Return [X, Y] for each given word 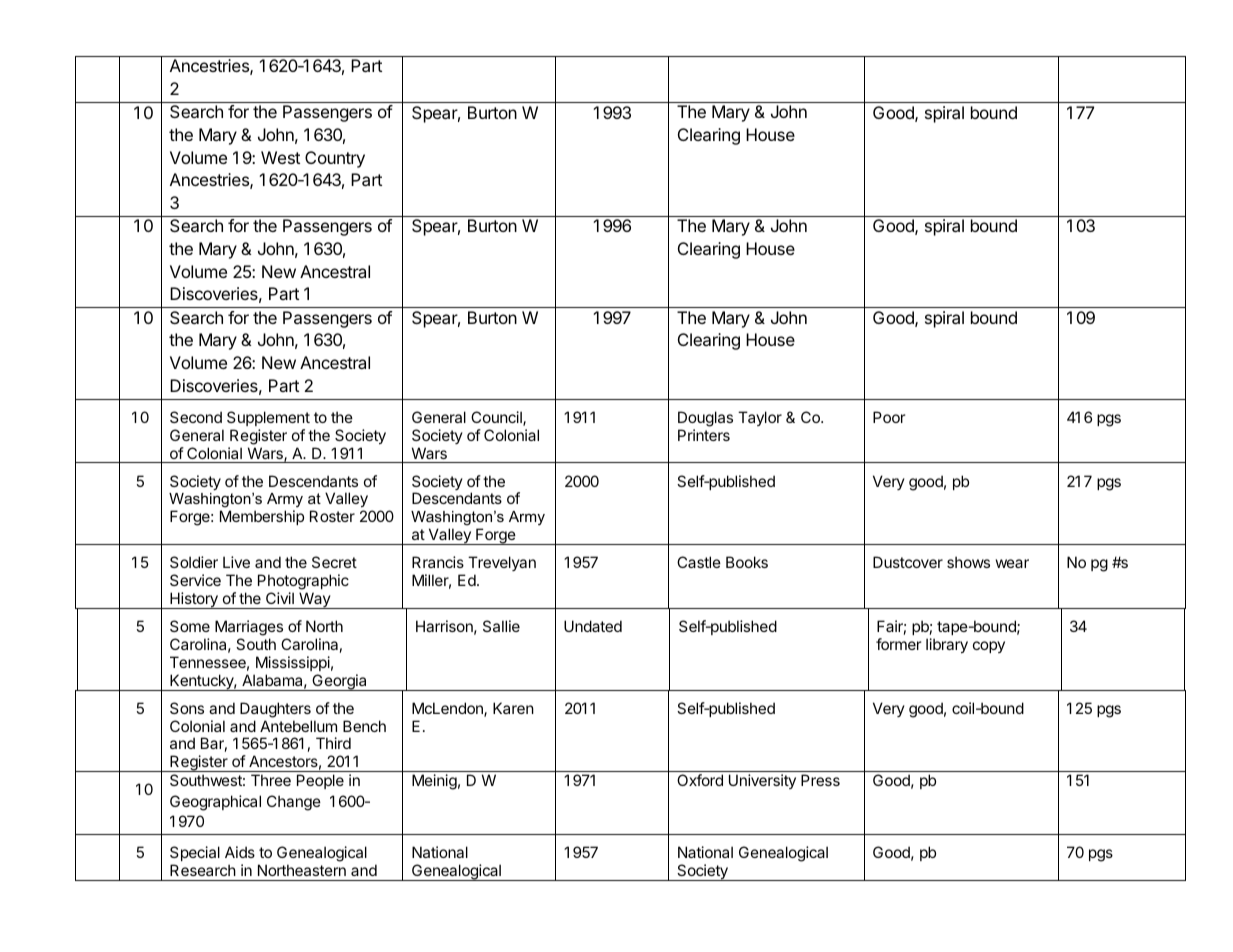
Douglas [705, 419]
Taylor [760, 418]
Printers [704, 435]
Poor [889, 417]
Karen [513, 708]
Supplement [268, 418]
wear [1012, 563]
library [947, 646]
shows [968, 562]
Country [335, 159]
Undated [593, 626]
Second [196, 417]
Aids [240, 852]
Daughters [275, 710]
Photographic [303, 582]
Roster [332, 516]
